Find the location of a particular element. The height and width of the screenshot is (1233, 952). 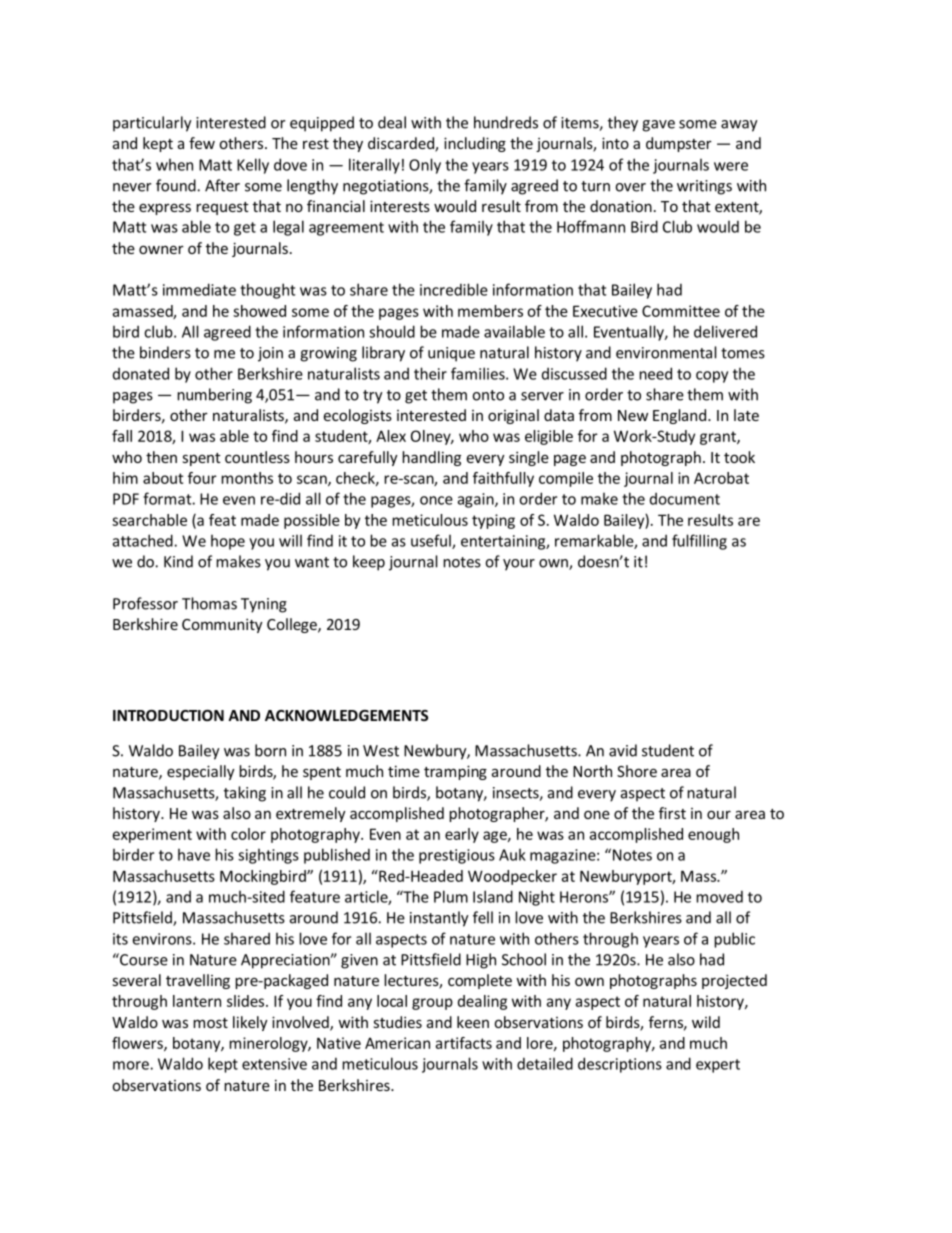

most is located at coordinates (210, 1023).
